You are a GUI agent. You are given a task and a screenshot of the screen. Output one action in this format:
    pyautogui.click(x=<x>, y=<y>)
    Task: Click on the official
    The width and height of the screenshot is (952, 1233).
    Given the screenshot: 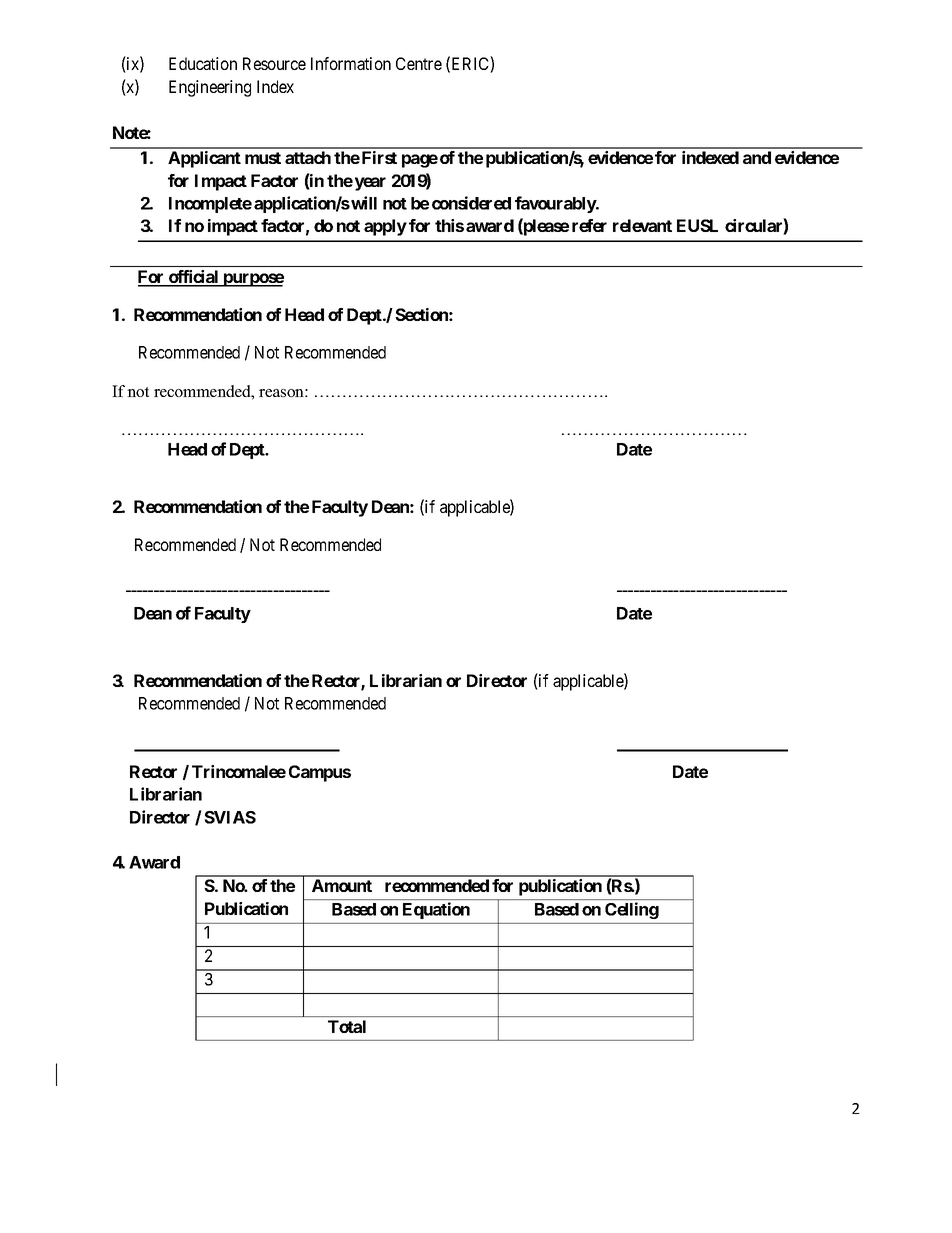 What is the action you would take?
    pyautogui.click(x=194, y=278)
